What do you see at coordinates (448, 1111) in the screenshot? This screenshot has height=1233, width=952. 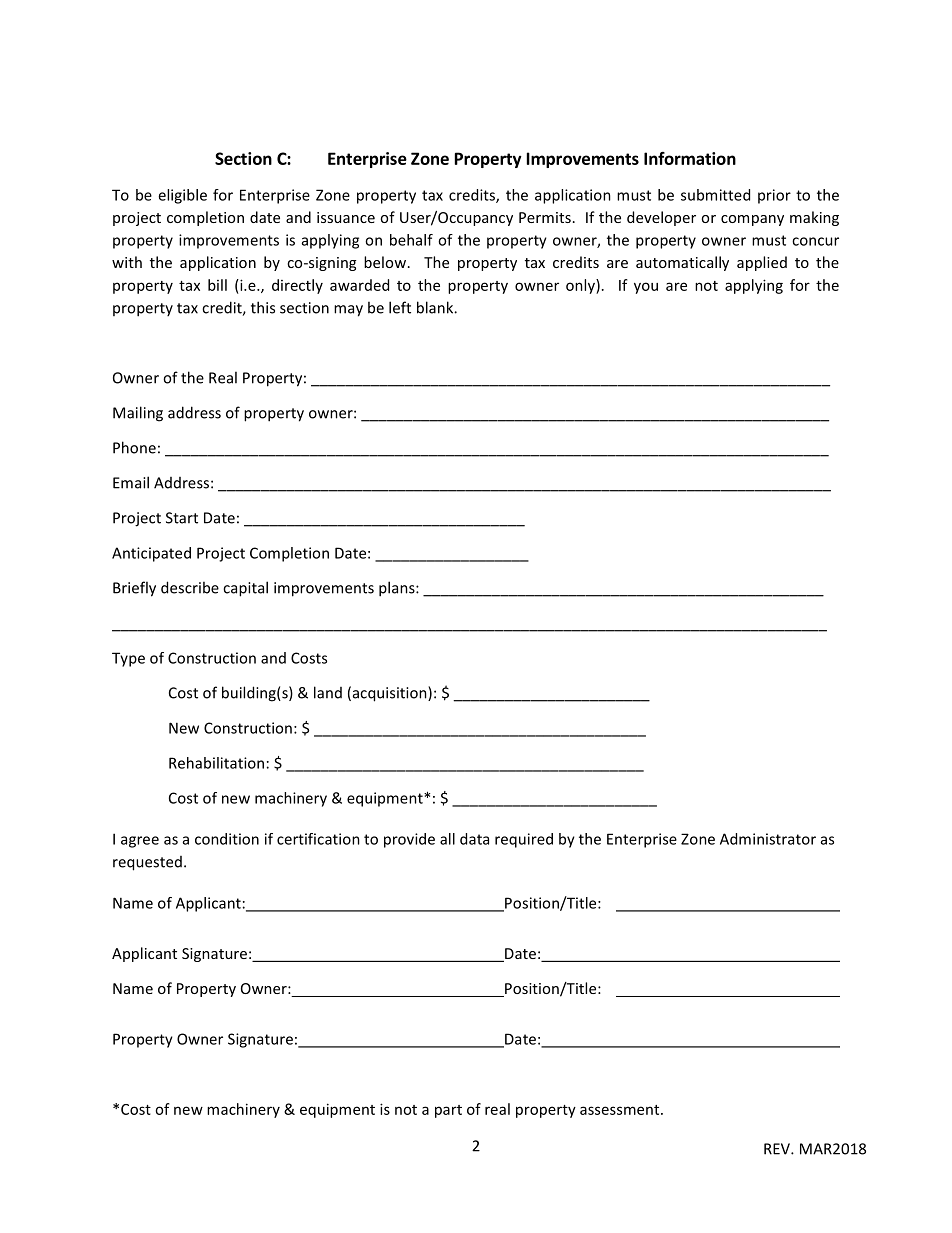 I see `part` at bounding box center [448, 1111].
